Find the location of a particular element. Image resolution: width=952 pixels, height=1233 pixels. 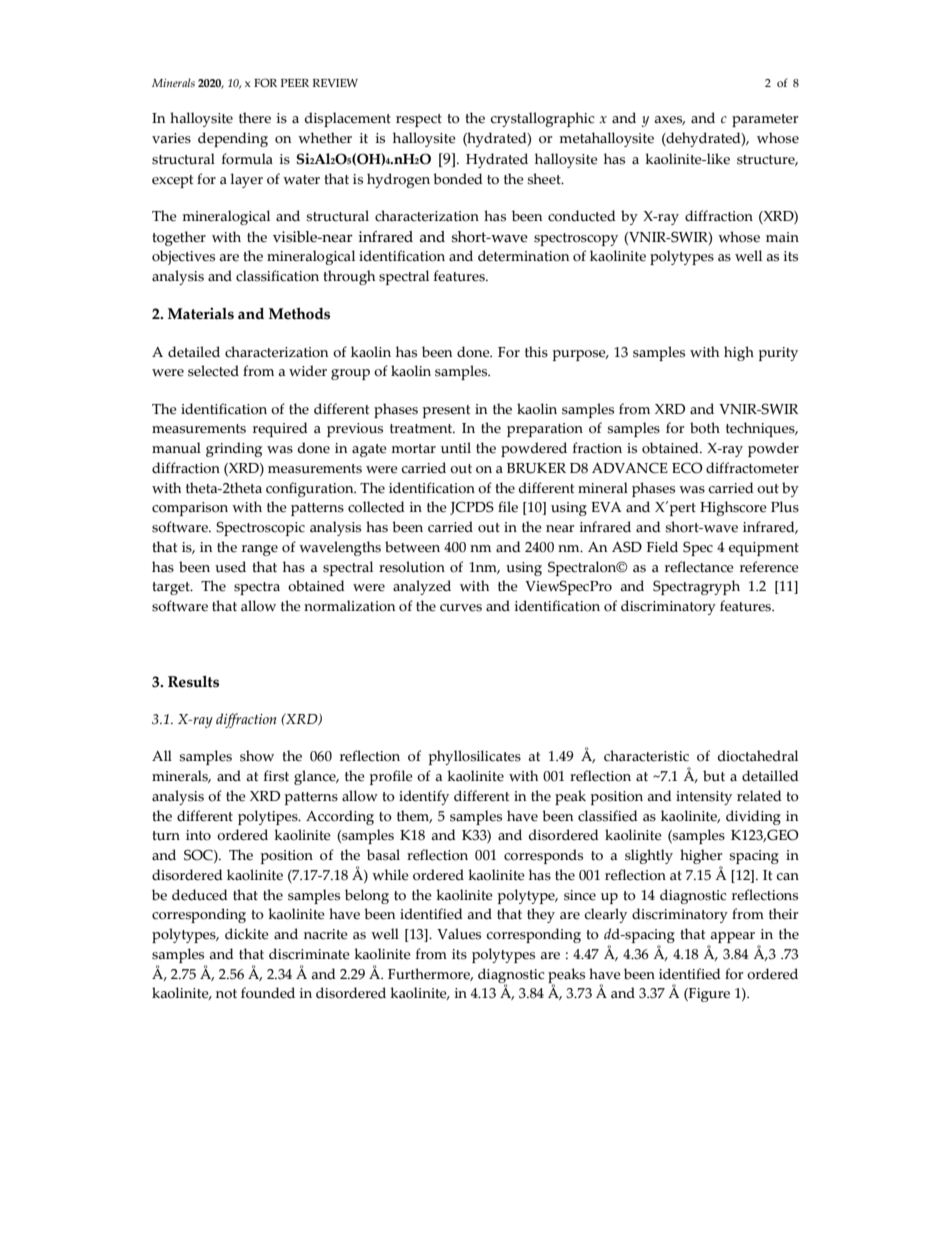

there is located at coordinates (255, 118).
